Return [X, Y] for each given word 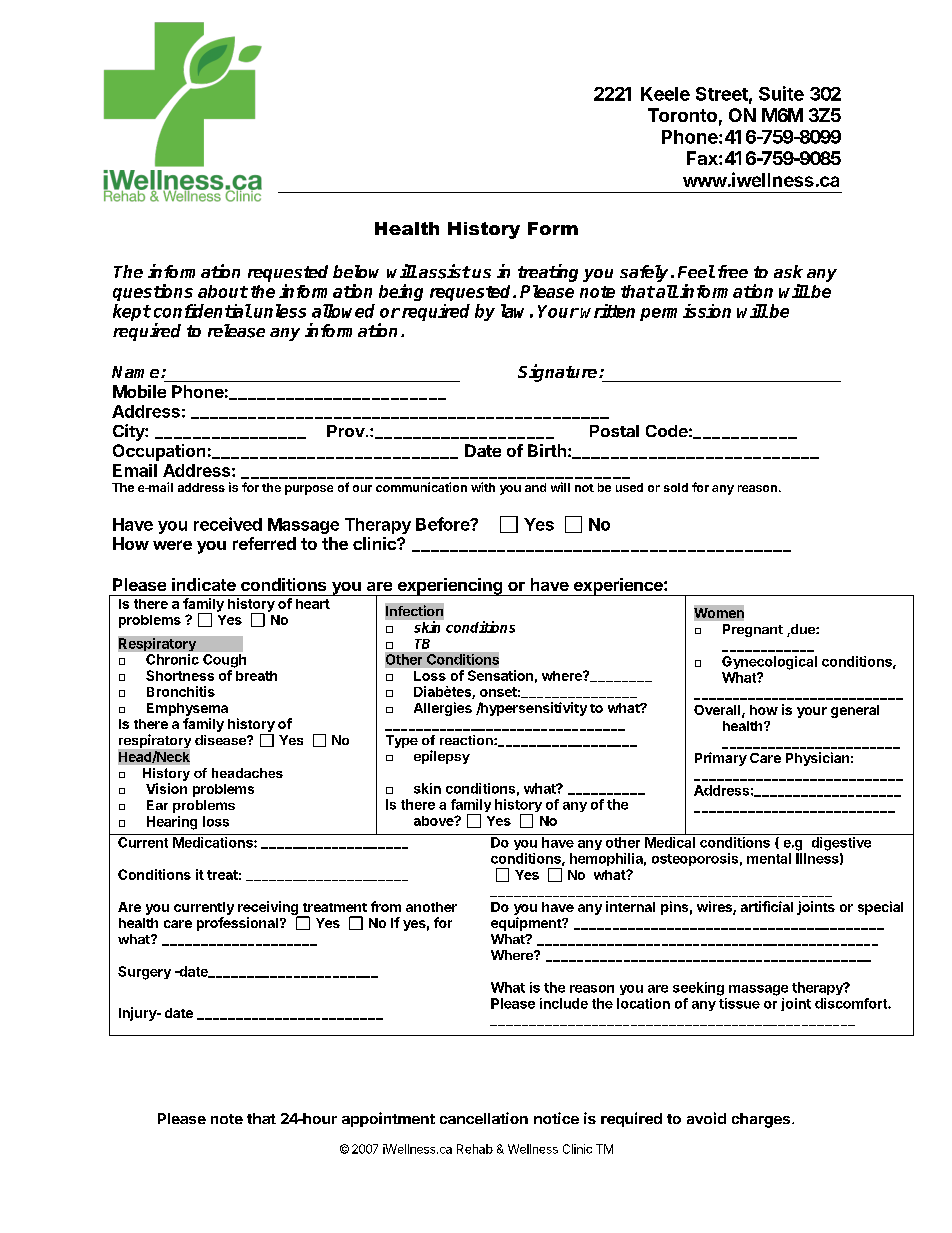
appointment [388, 1119]
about [223, 291]
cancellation [484, 1118]
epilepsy [442, 757]
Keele [665, 94]
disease [221, 740]
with [483, 487]
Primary [721, 759]
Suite [781, 93]
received [228, 524]
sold [676, 487]
